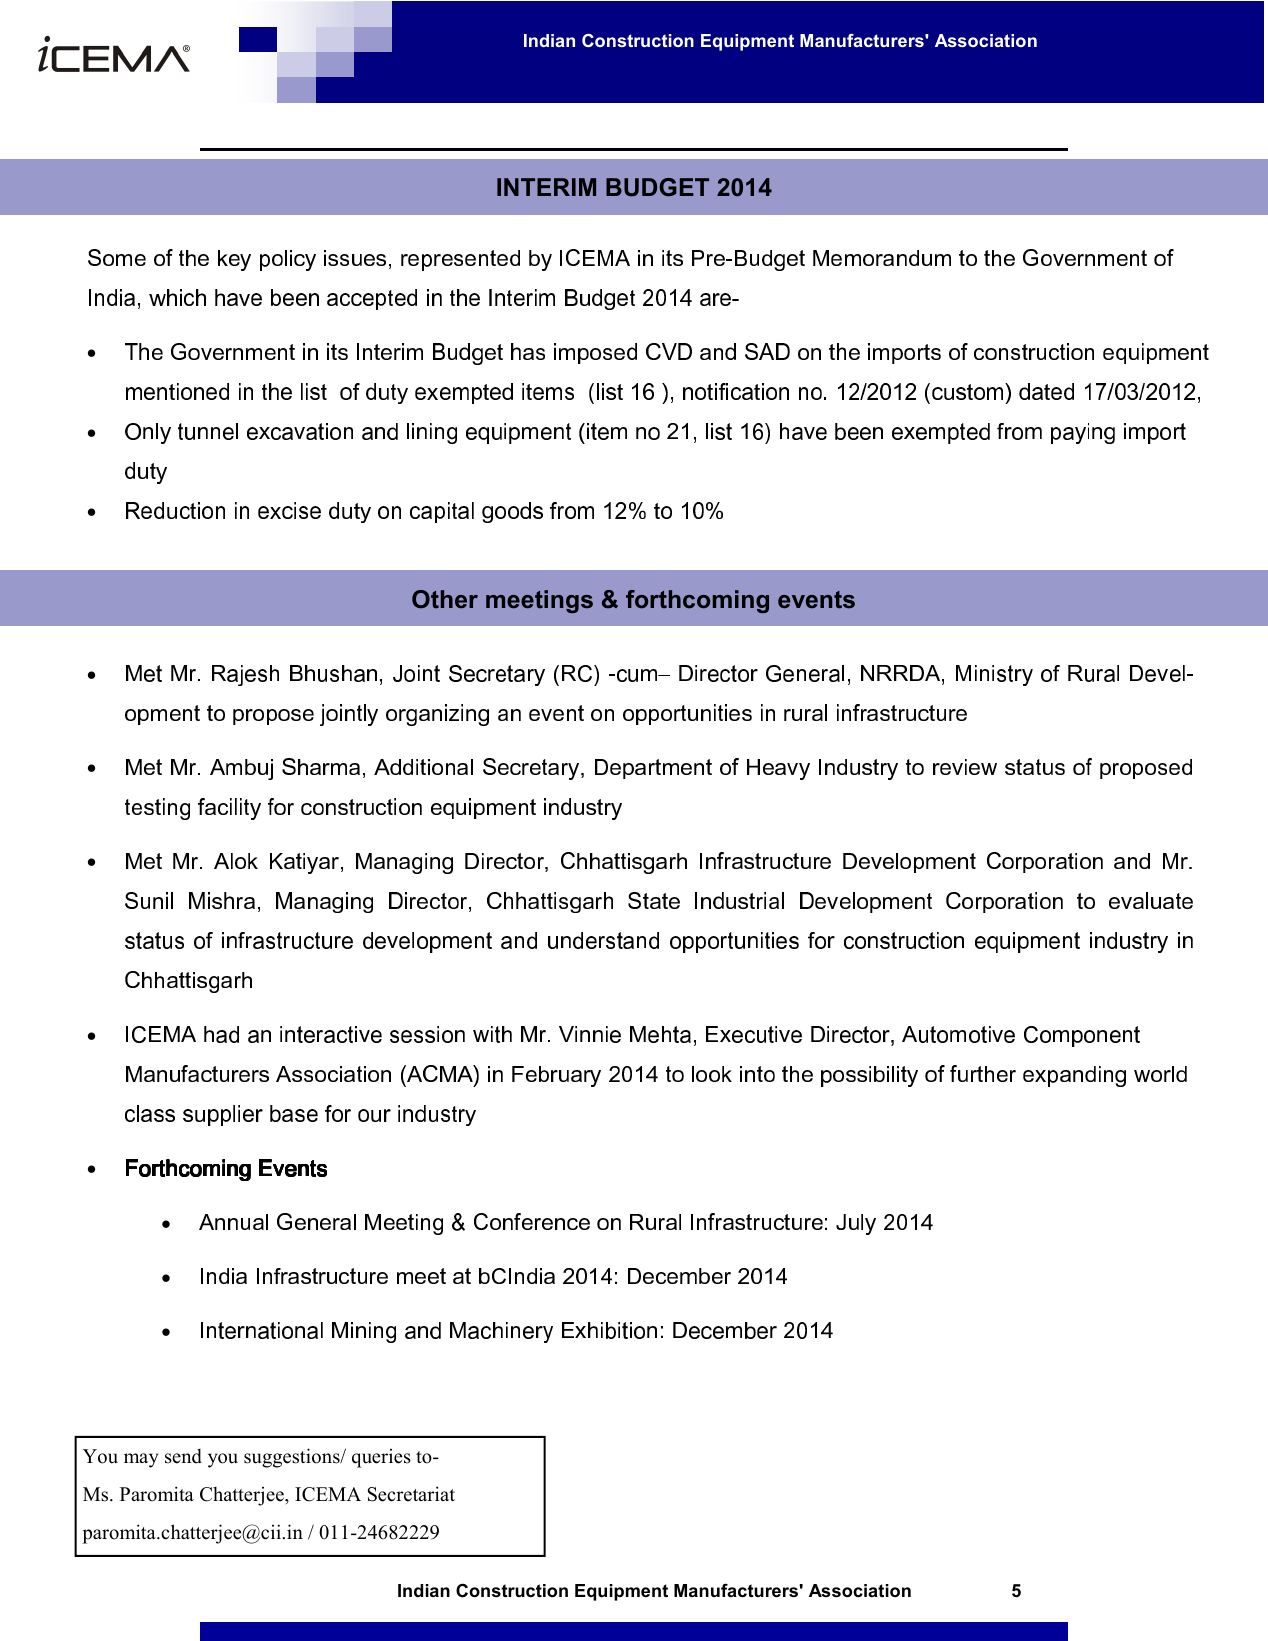 The width and height of the screenshot is (1268, 1641). I want to click on evaluate, so click(1151, 900).
